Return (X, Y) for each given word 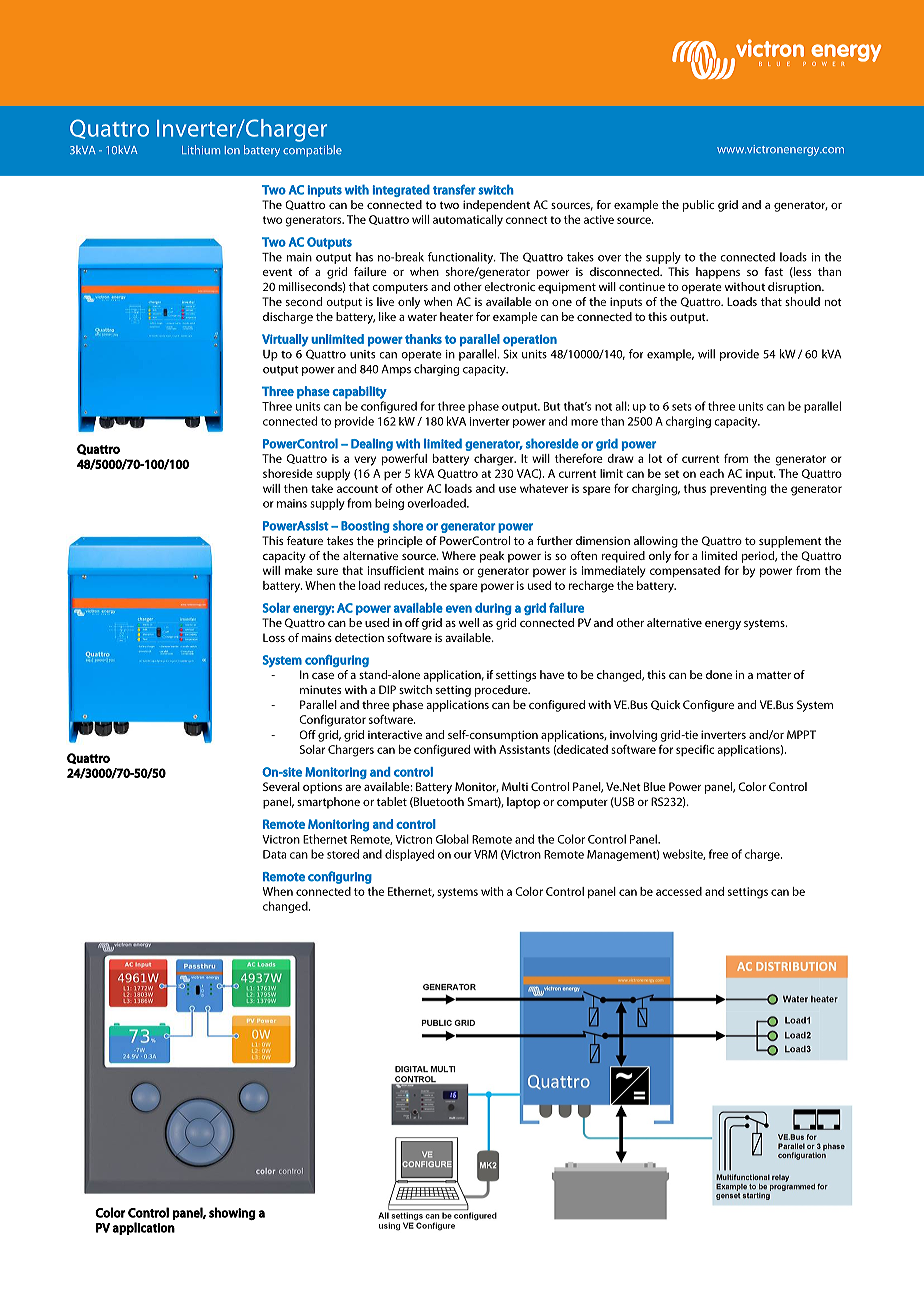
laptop (523, 803)
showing (232, 1213)
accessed (679, 891)
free (718, 854)
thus (695, 488)
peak (492, 557)
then (296, 488)
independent (496, 206)
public (698, 206)
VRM (485, 854)
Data (274, 854)
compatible (312, 151)
